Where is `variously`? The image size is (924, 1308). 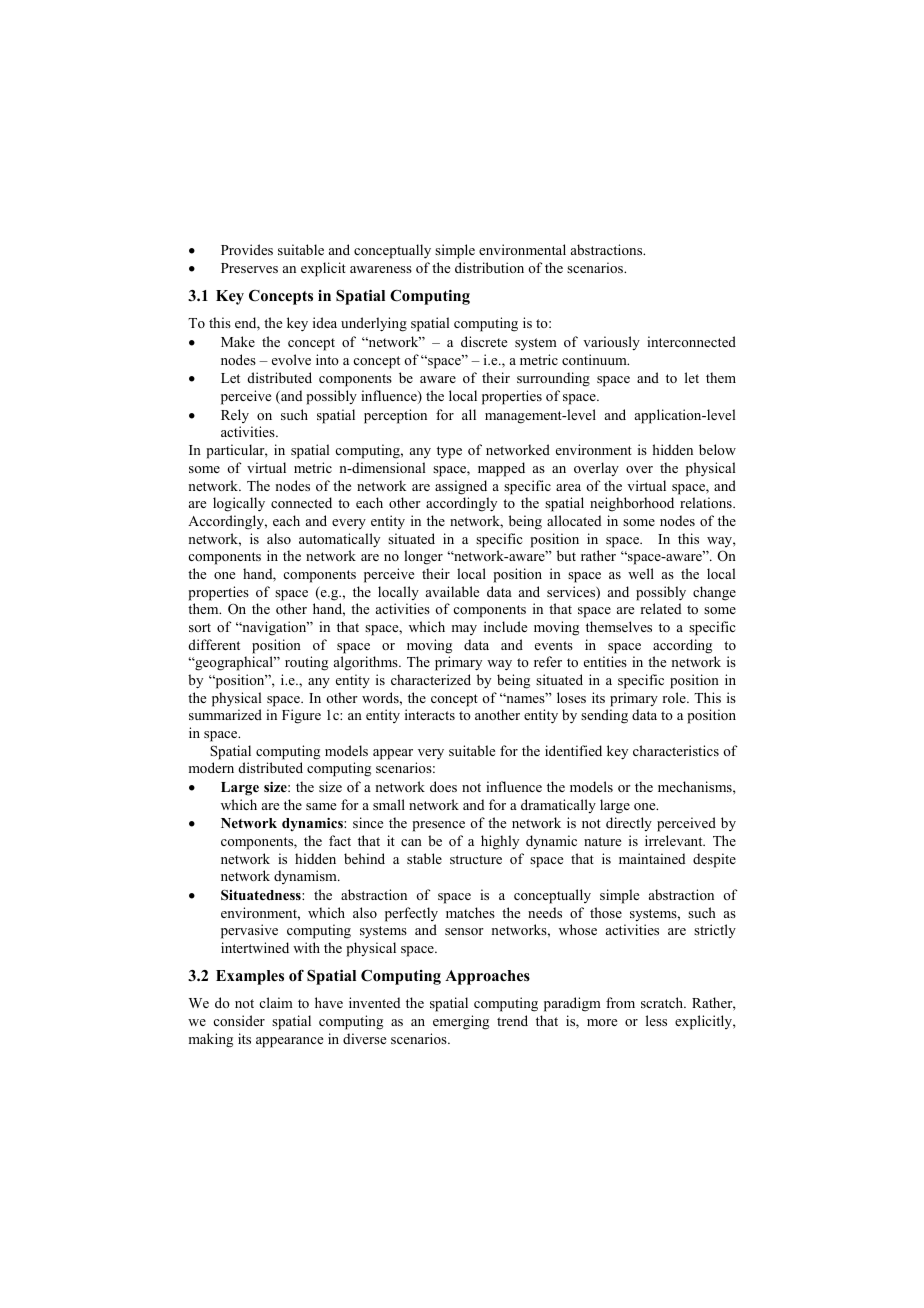 variously is located at coordinates (611, 343).
